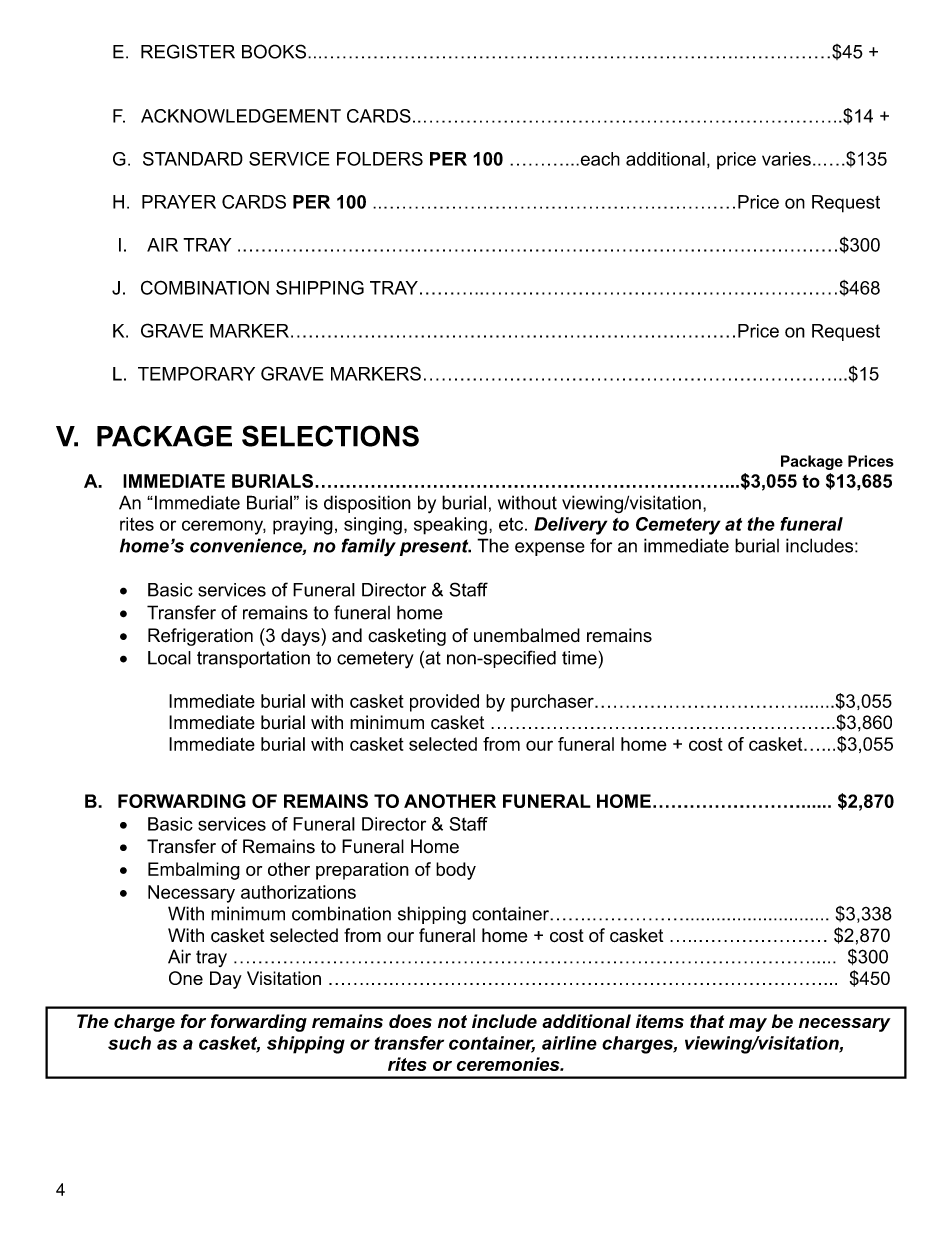 The height and width of the screenshot is (1233, 952). Describe the element at coordinates (380, 159) in the screenshot. I see `FOLDERS` at that location.
